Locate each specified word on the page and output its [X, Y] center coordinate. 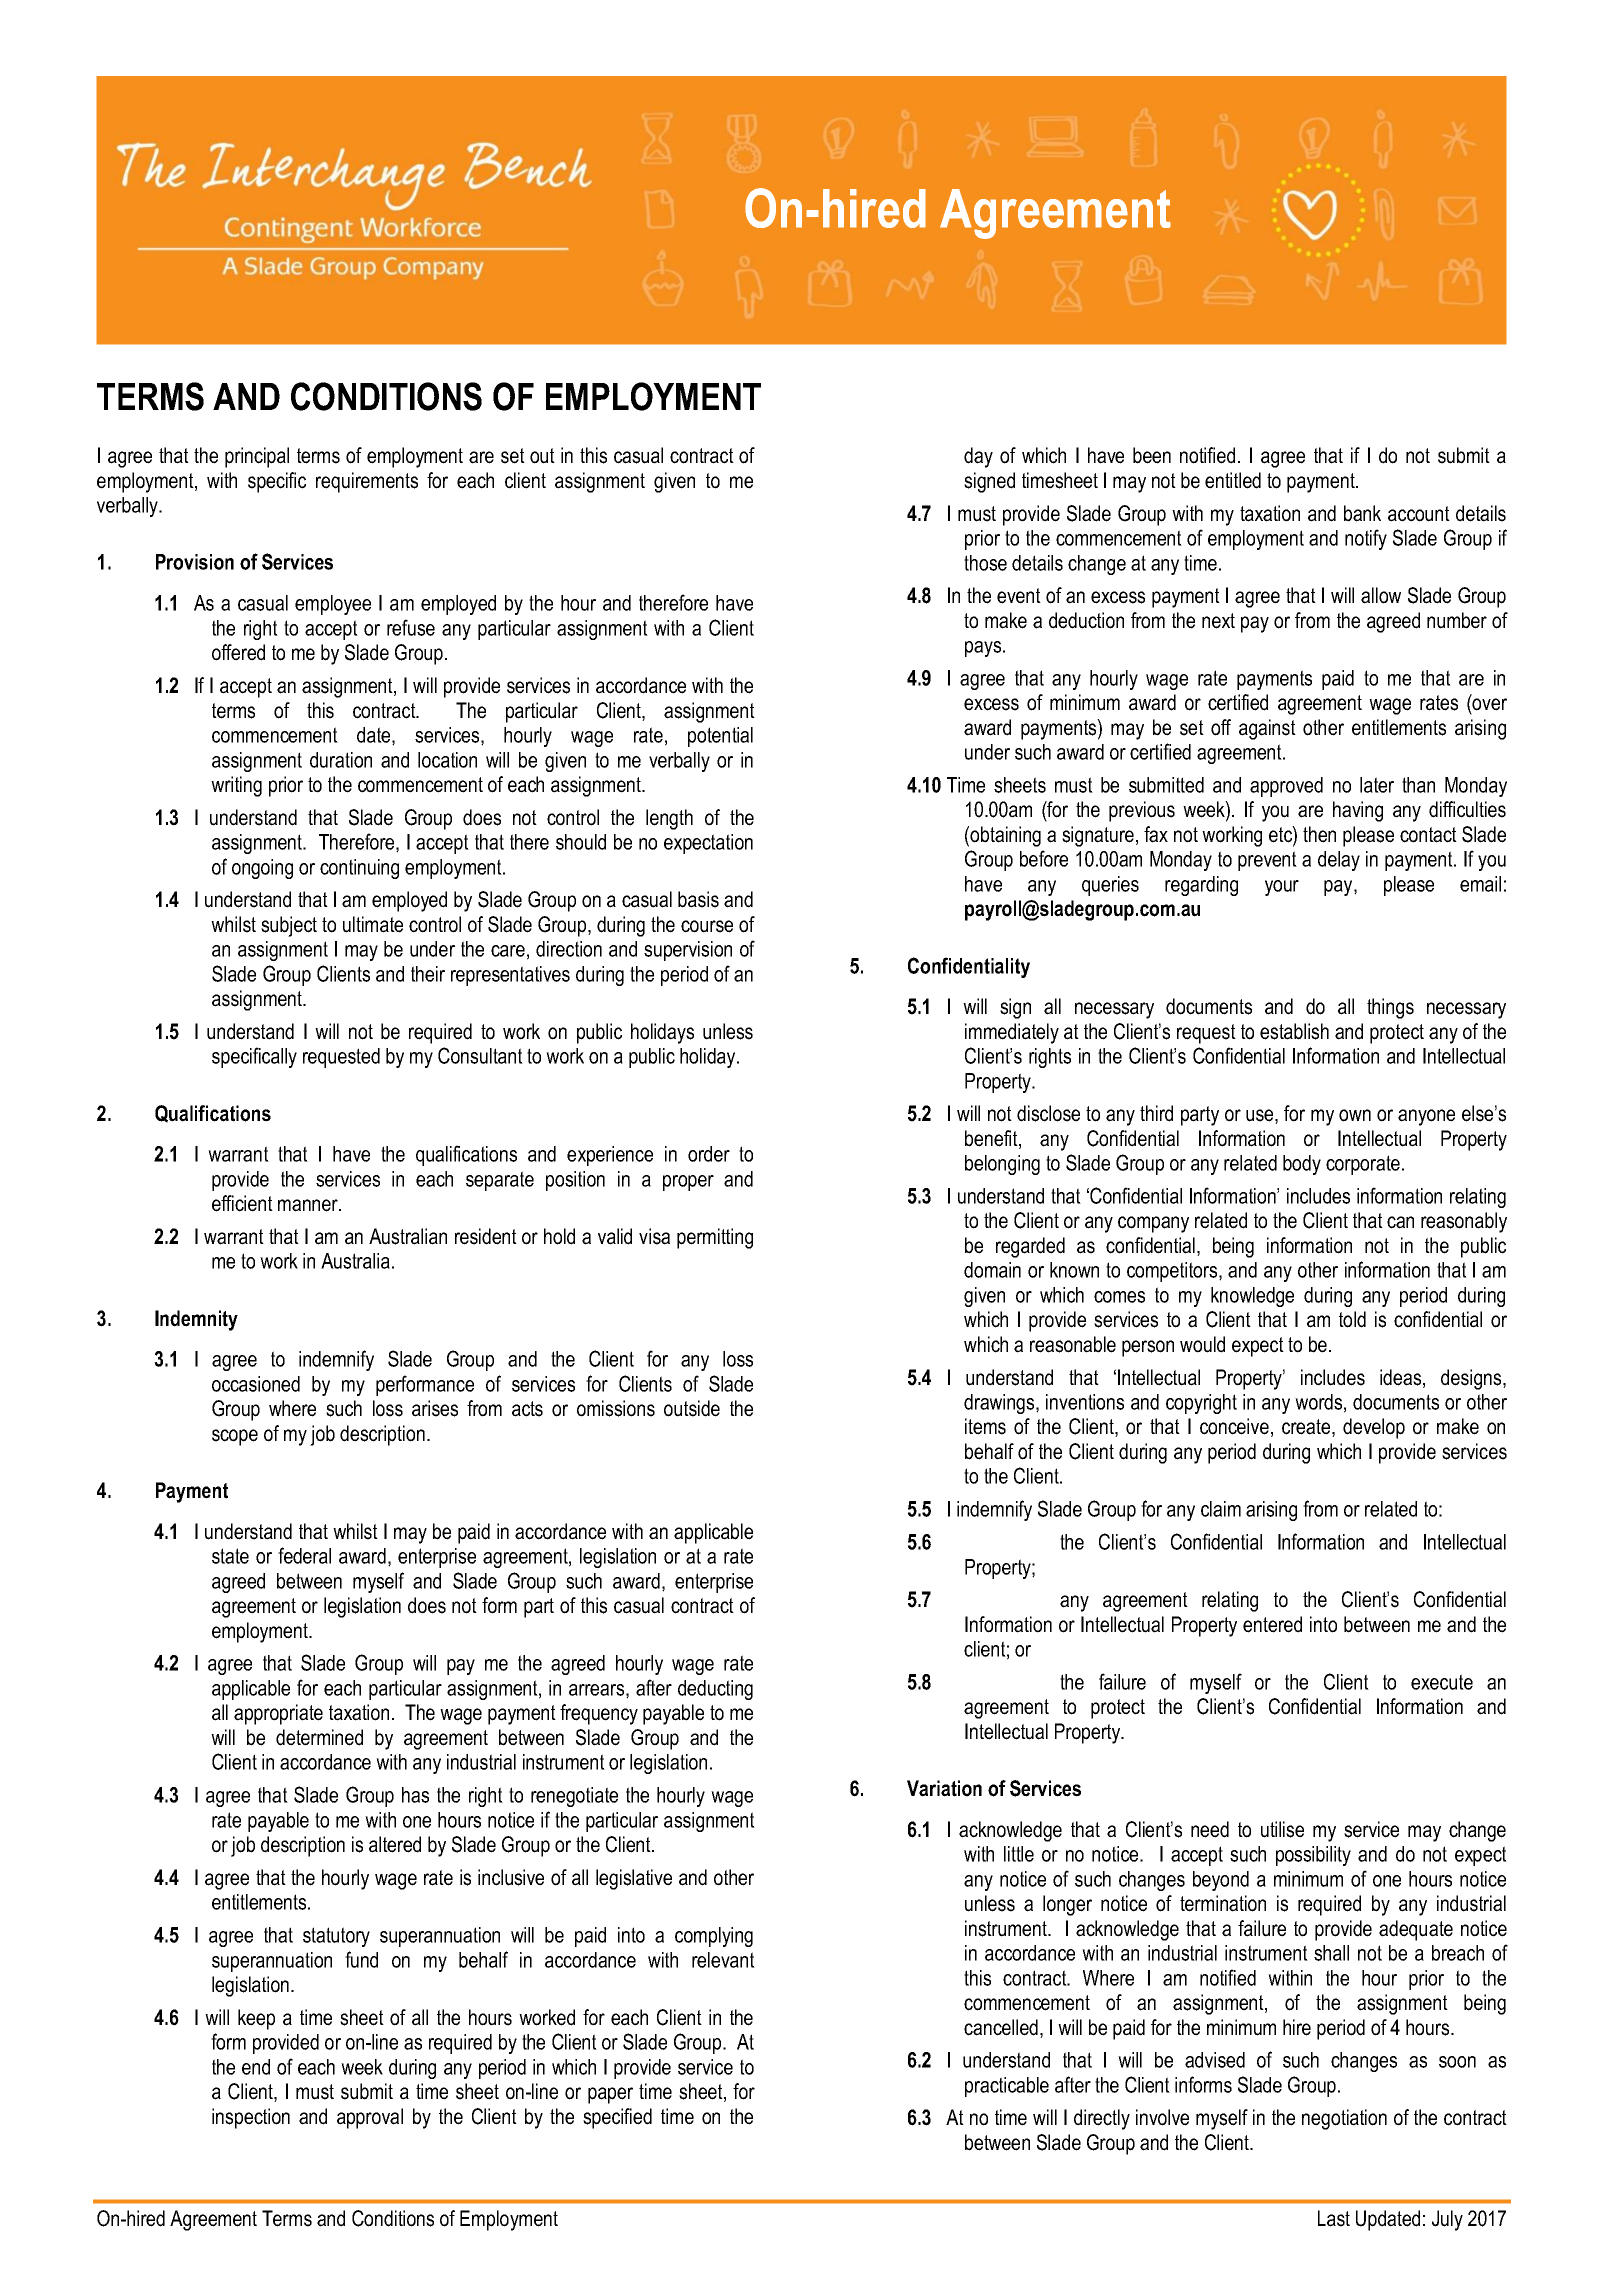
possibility [1313, 1856]
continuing [359, 869]
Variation [944, 1788]
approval [370, 2118]
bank [1362, 513]
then [1319, 834]
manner [309, 1205]
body [1302, 1165]
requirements [367, 482]
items [985, 1426]
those [985, 563]
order [709, 1154]
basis [698, 899]
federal [304, 1555]
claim [1221, 1509]
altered [395, 1844]
